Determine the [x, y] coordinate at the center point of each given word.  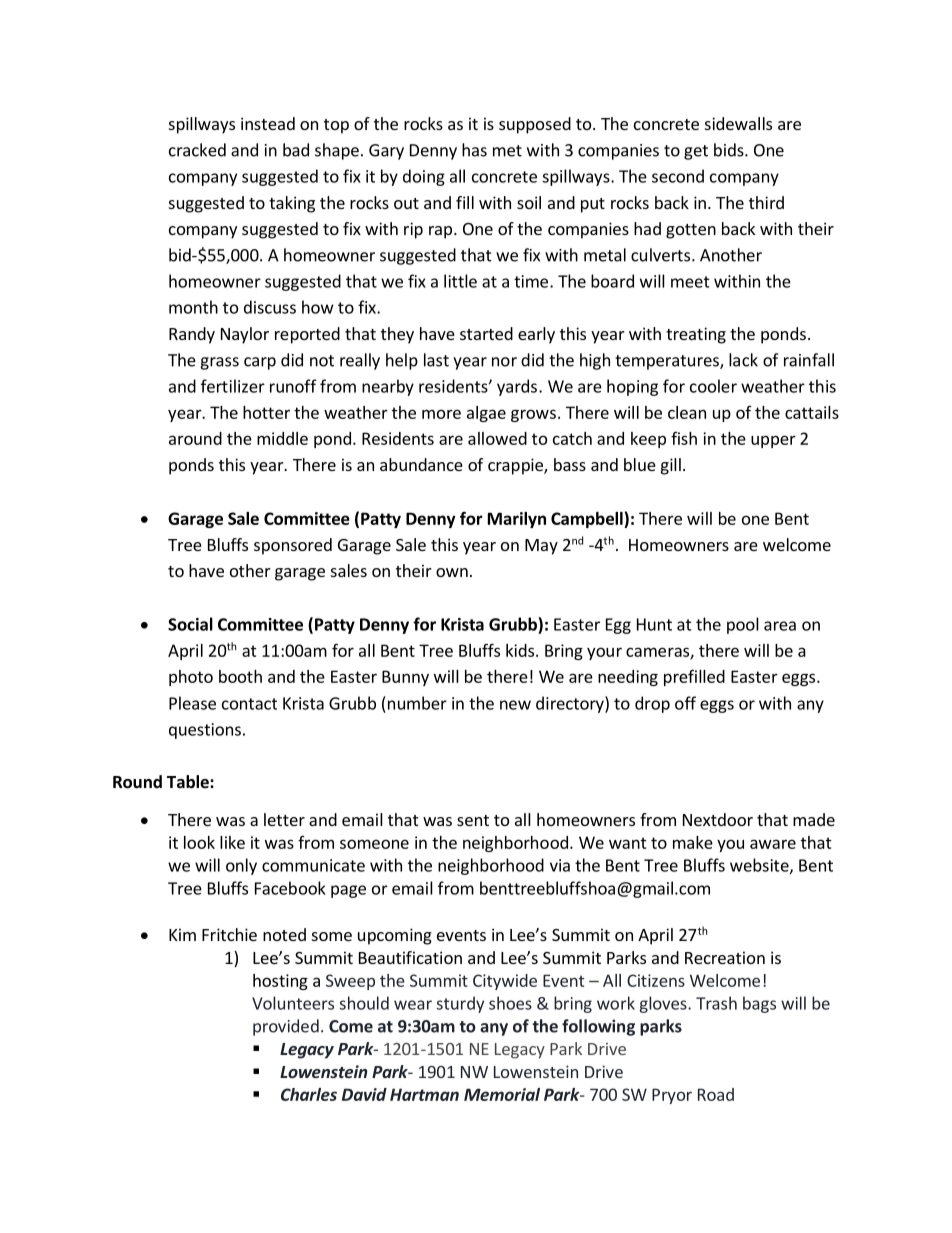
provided [286, 1027]
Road [716, 1094]
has [474, 150]
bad [296, 150]
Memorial [502, 1094]
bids [730, 150]
